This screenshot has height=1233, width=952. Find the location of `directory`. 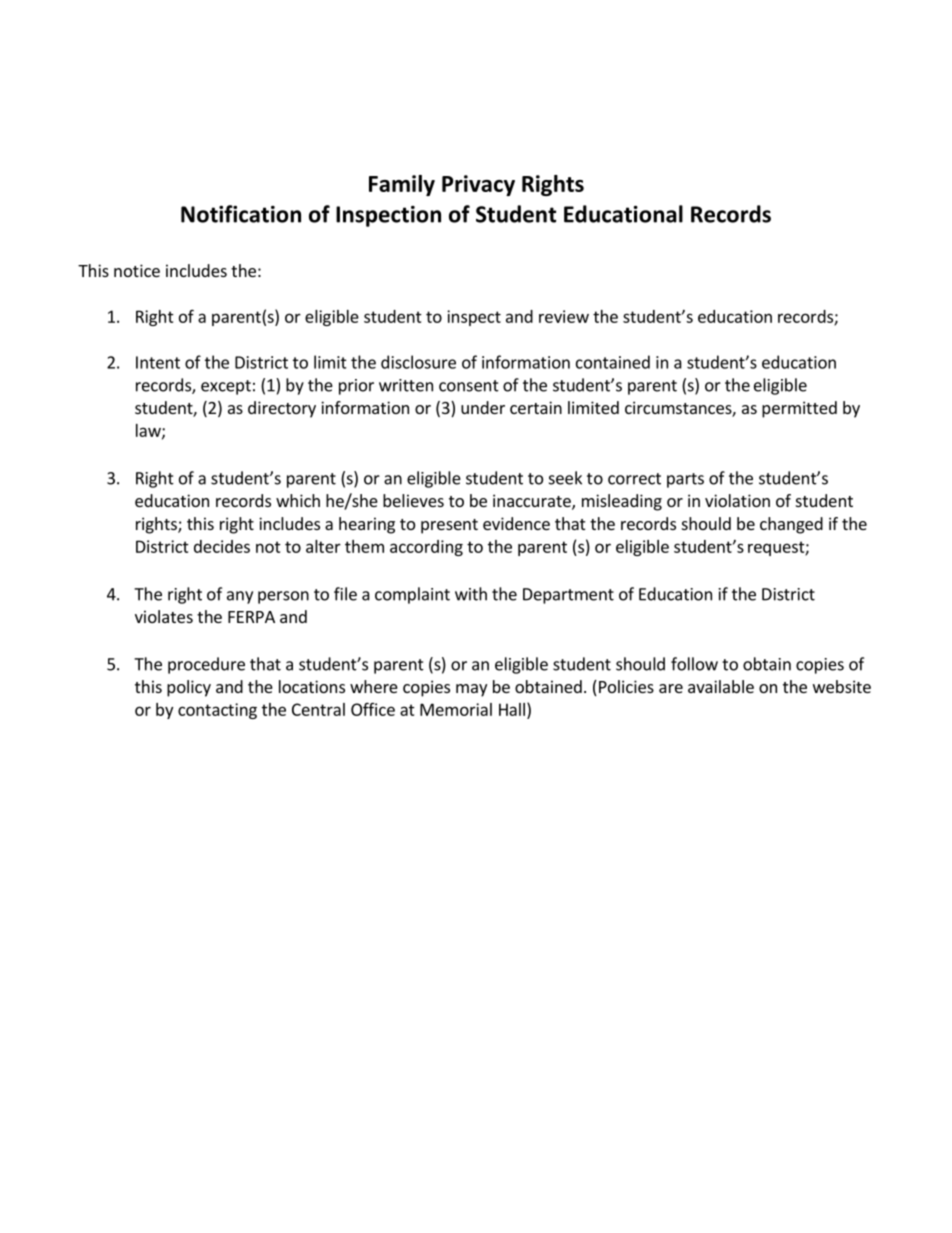

directory is located at coordinates (282, 409).
